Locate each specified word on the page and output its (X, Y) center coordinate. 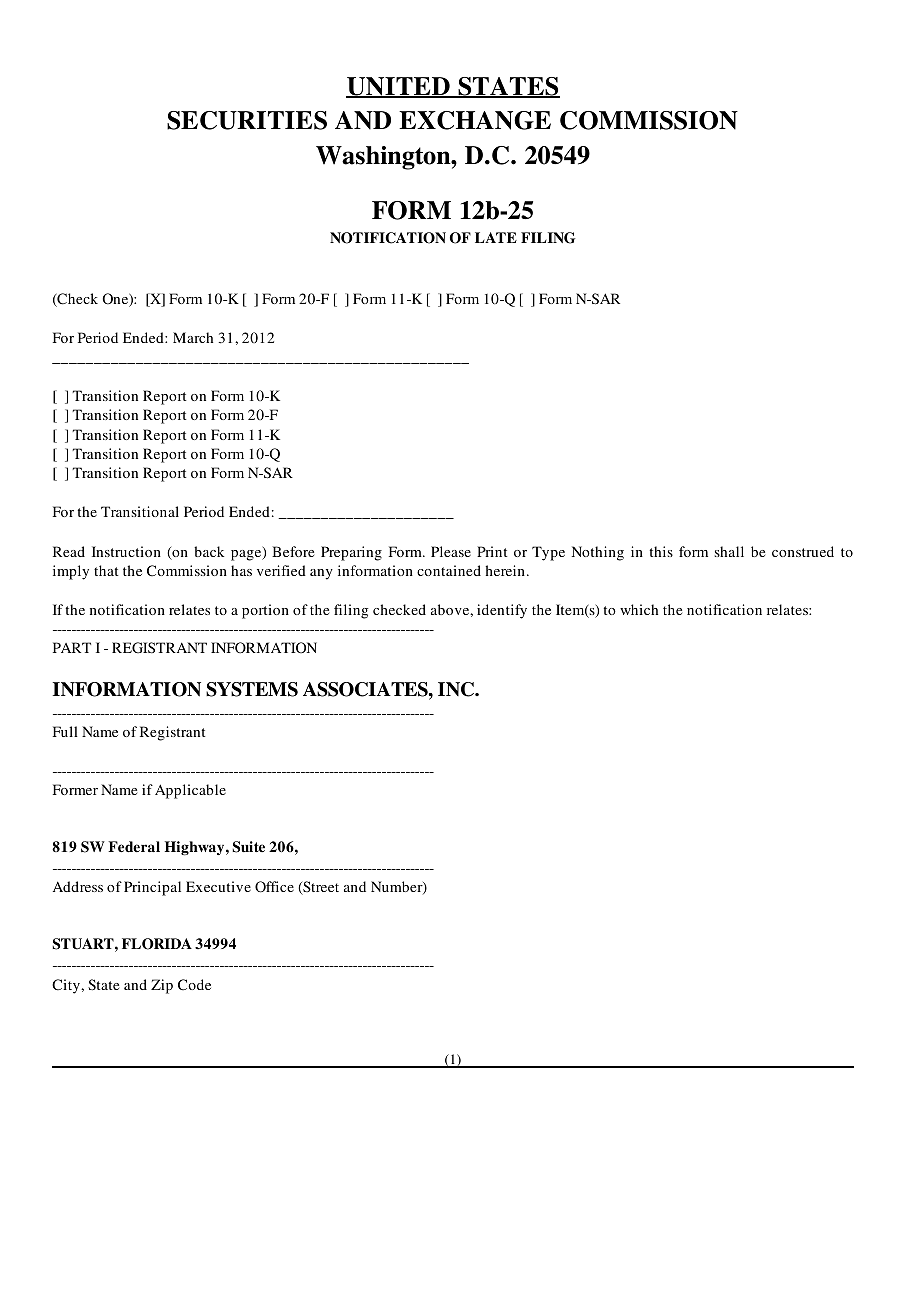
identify (502, 611)
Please (451, 551)
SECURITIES (247, 120)
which (639, 609)
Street (320, 888)
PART (72, 647)
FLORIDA (157, 944)
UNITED (399, 87)
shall (729, 551)
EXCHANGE (475, 120)
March (193, 337)
